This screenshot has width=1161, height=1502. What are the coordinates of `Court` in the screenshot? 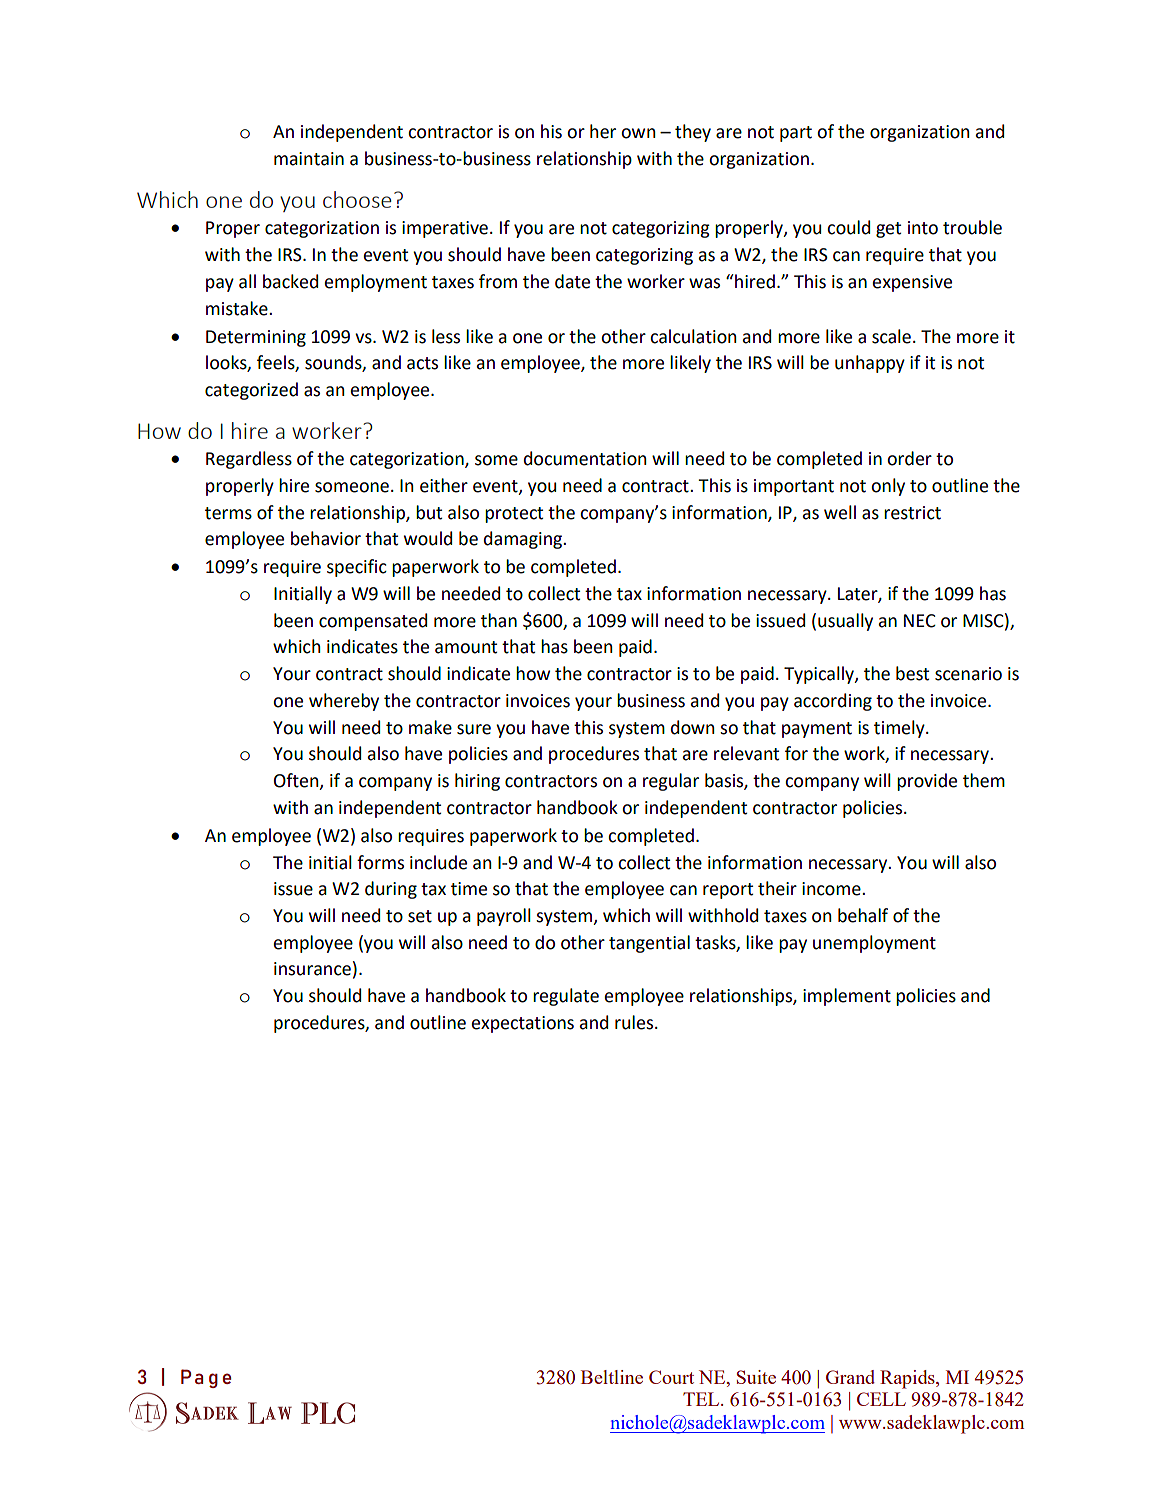 It's located at (671, 1377).
